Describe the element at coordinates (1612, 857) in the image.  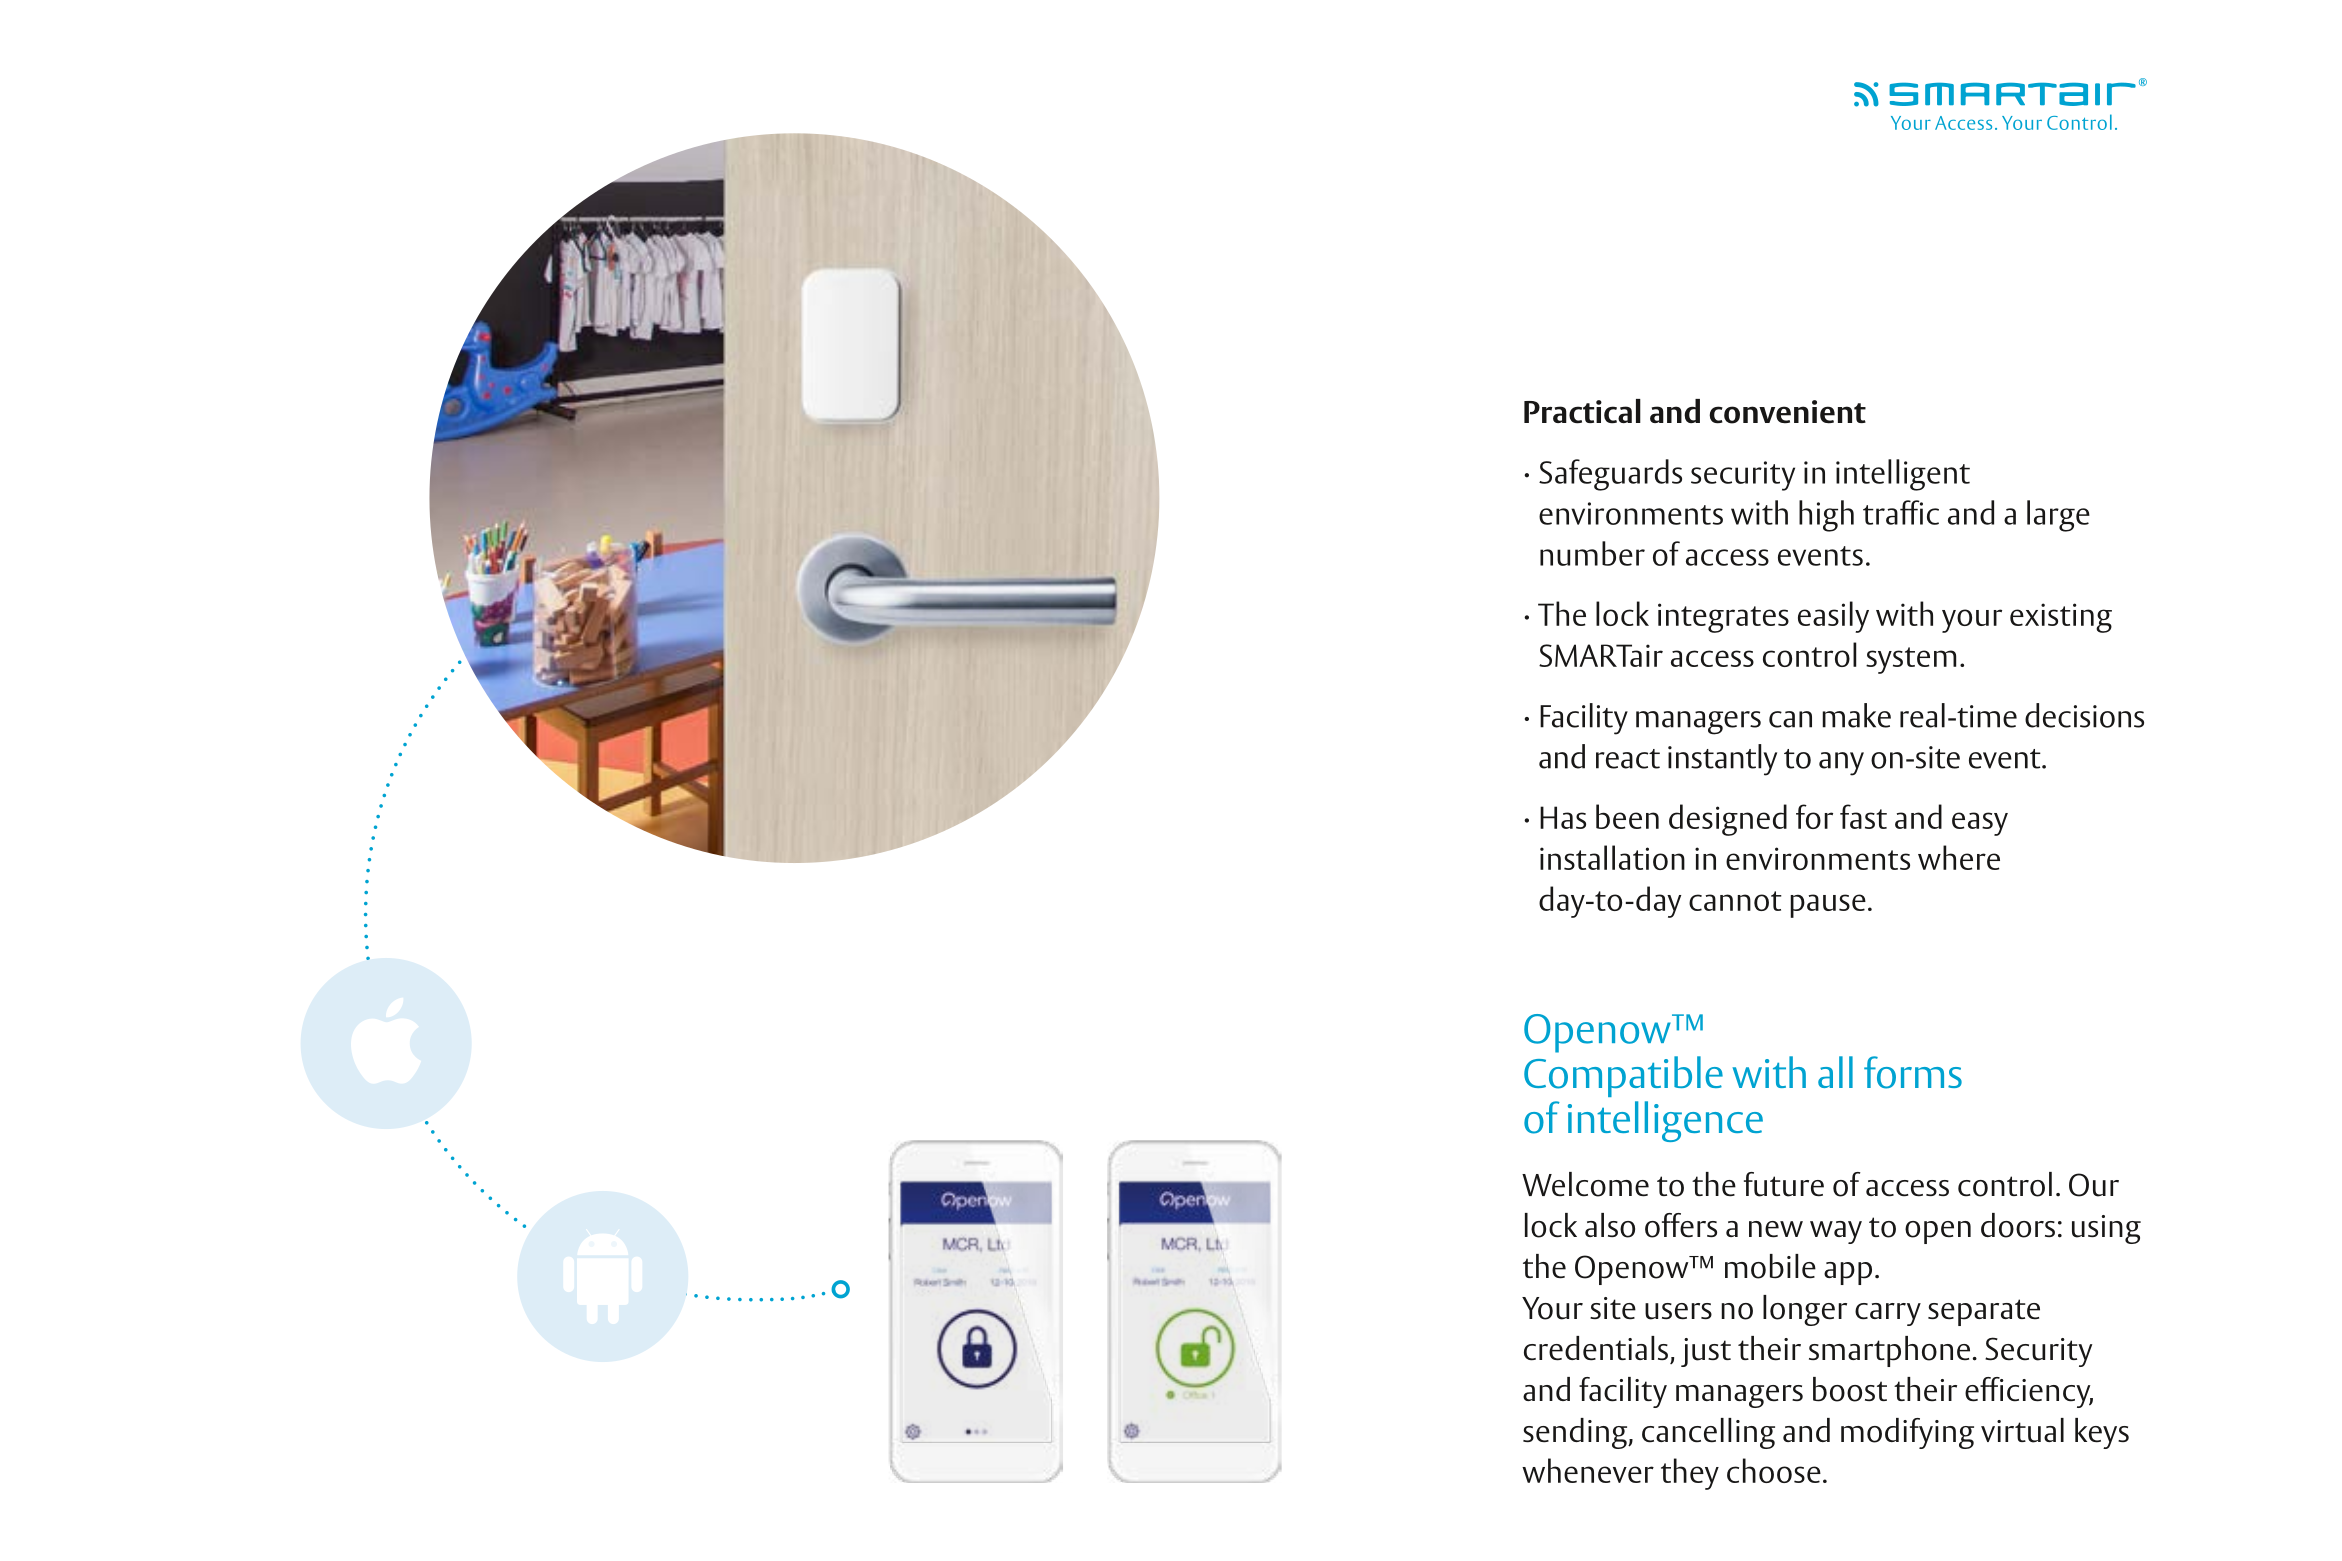
I see `installation` at that location.
